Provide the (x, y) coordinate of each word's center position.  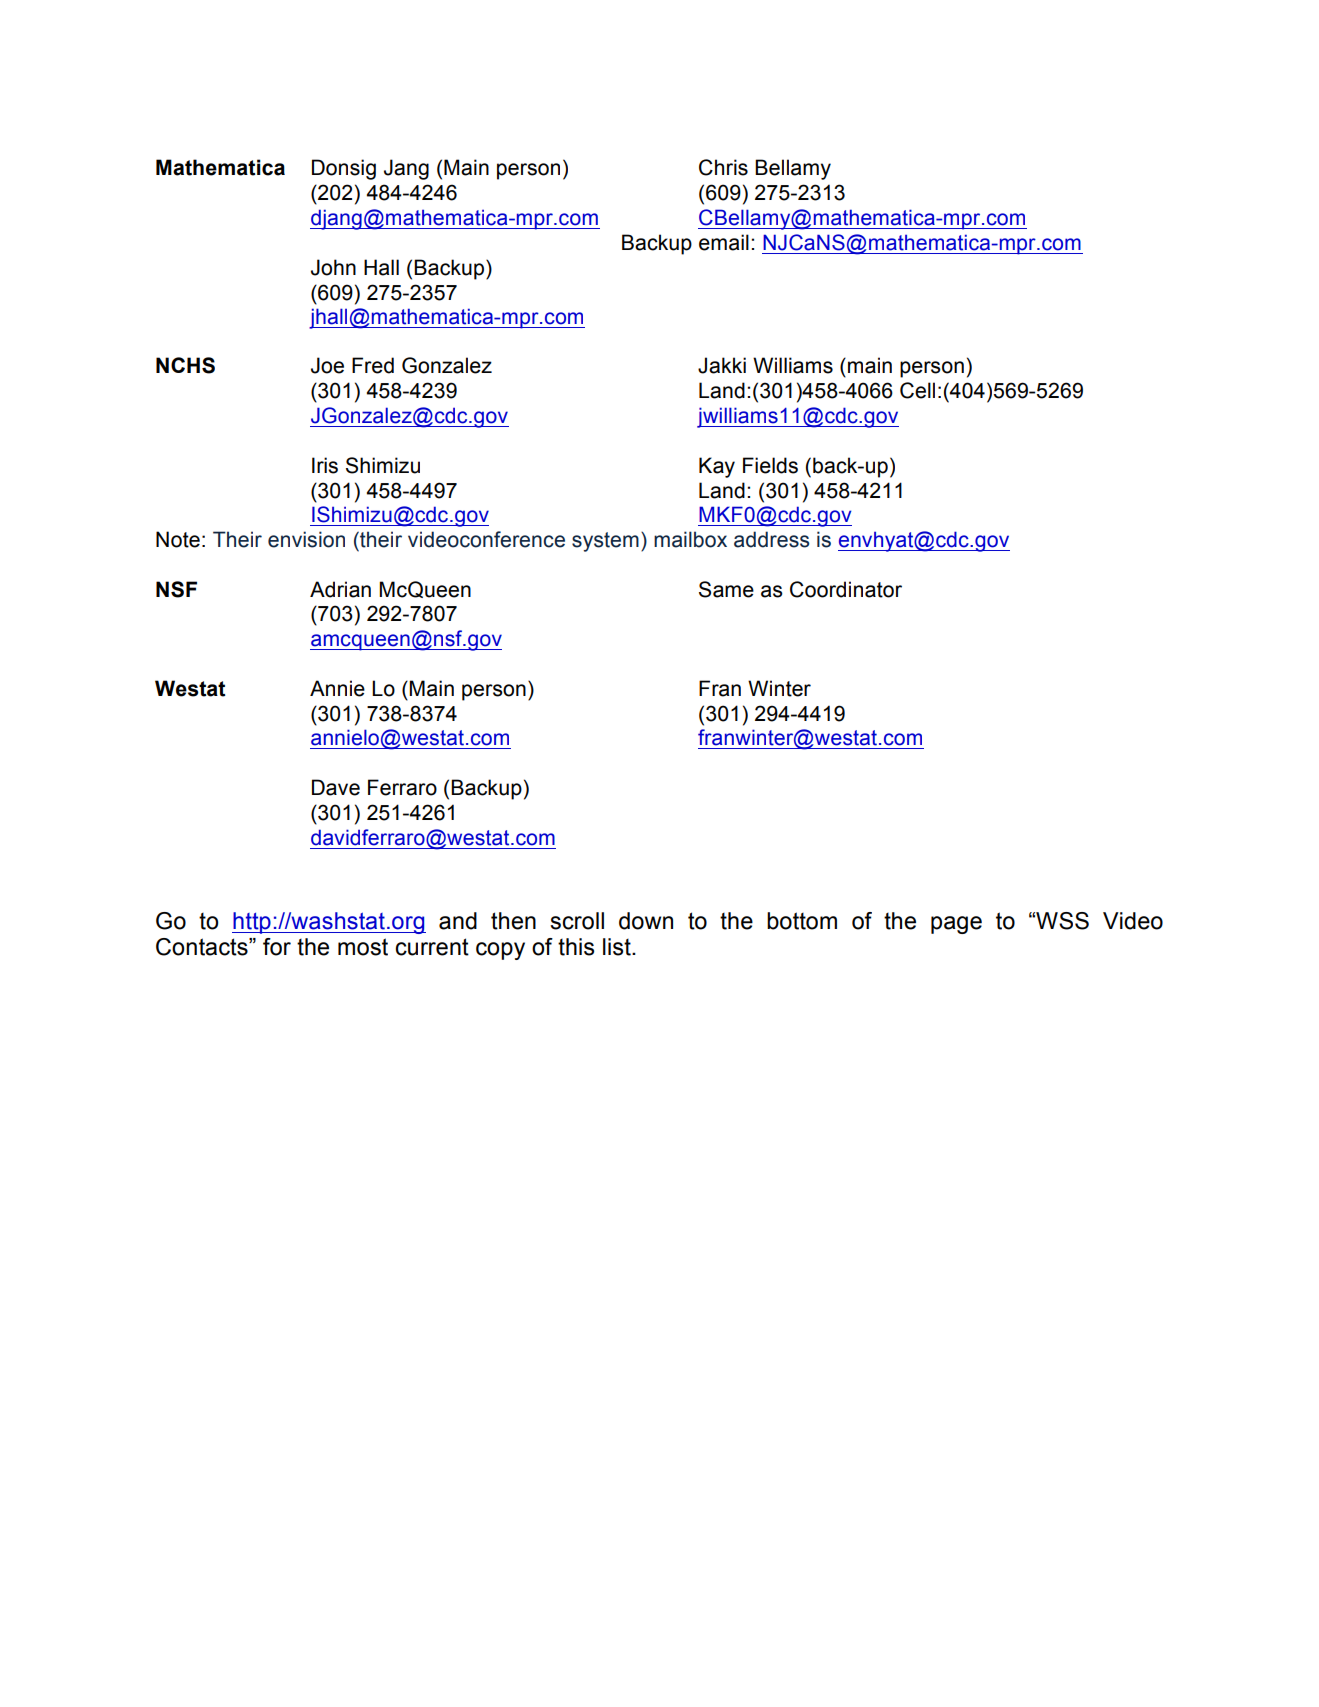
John (333, 267)
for (277, 947)
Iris (325, 465)
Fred (373, 365)
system (605, 542)
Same (726, 589)
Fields (770, 465)
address (772, 539)
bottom (802, 921)
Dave (336, 787)
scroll (577, 921)
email (724, 242)
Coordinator (846, 589)
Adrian (340, 589)
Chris (723, 167)
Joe (327, 365)
